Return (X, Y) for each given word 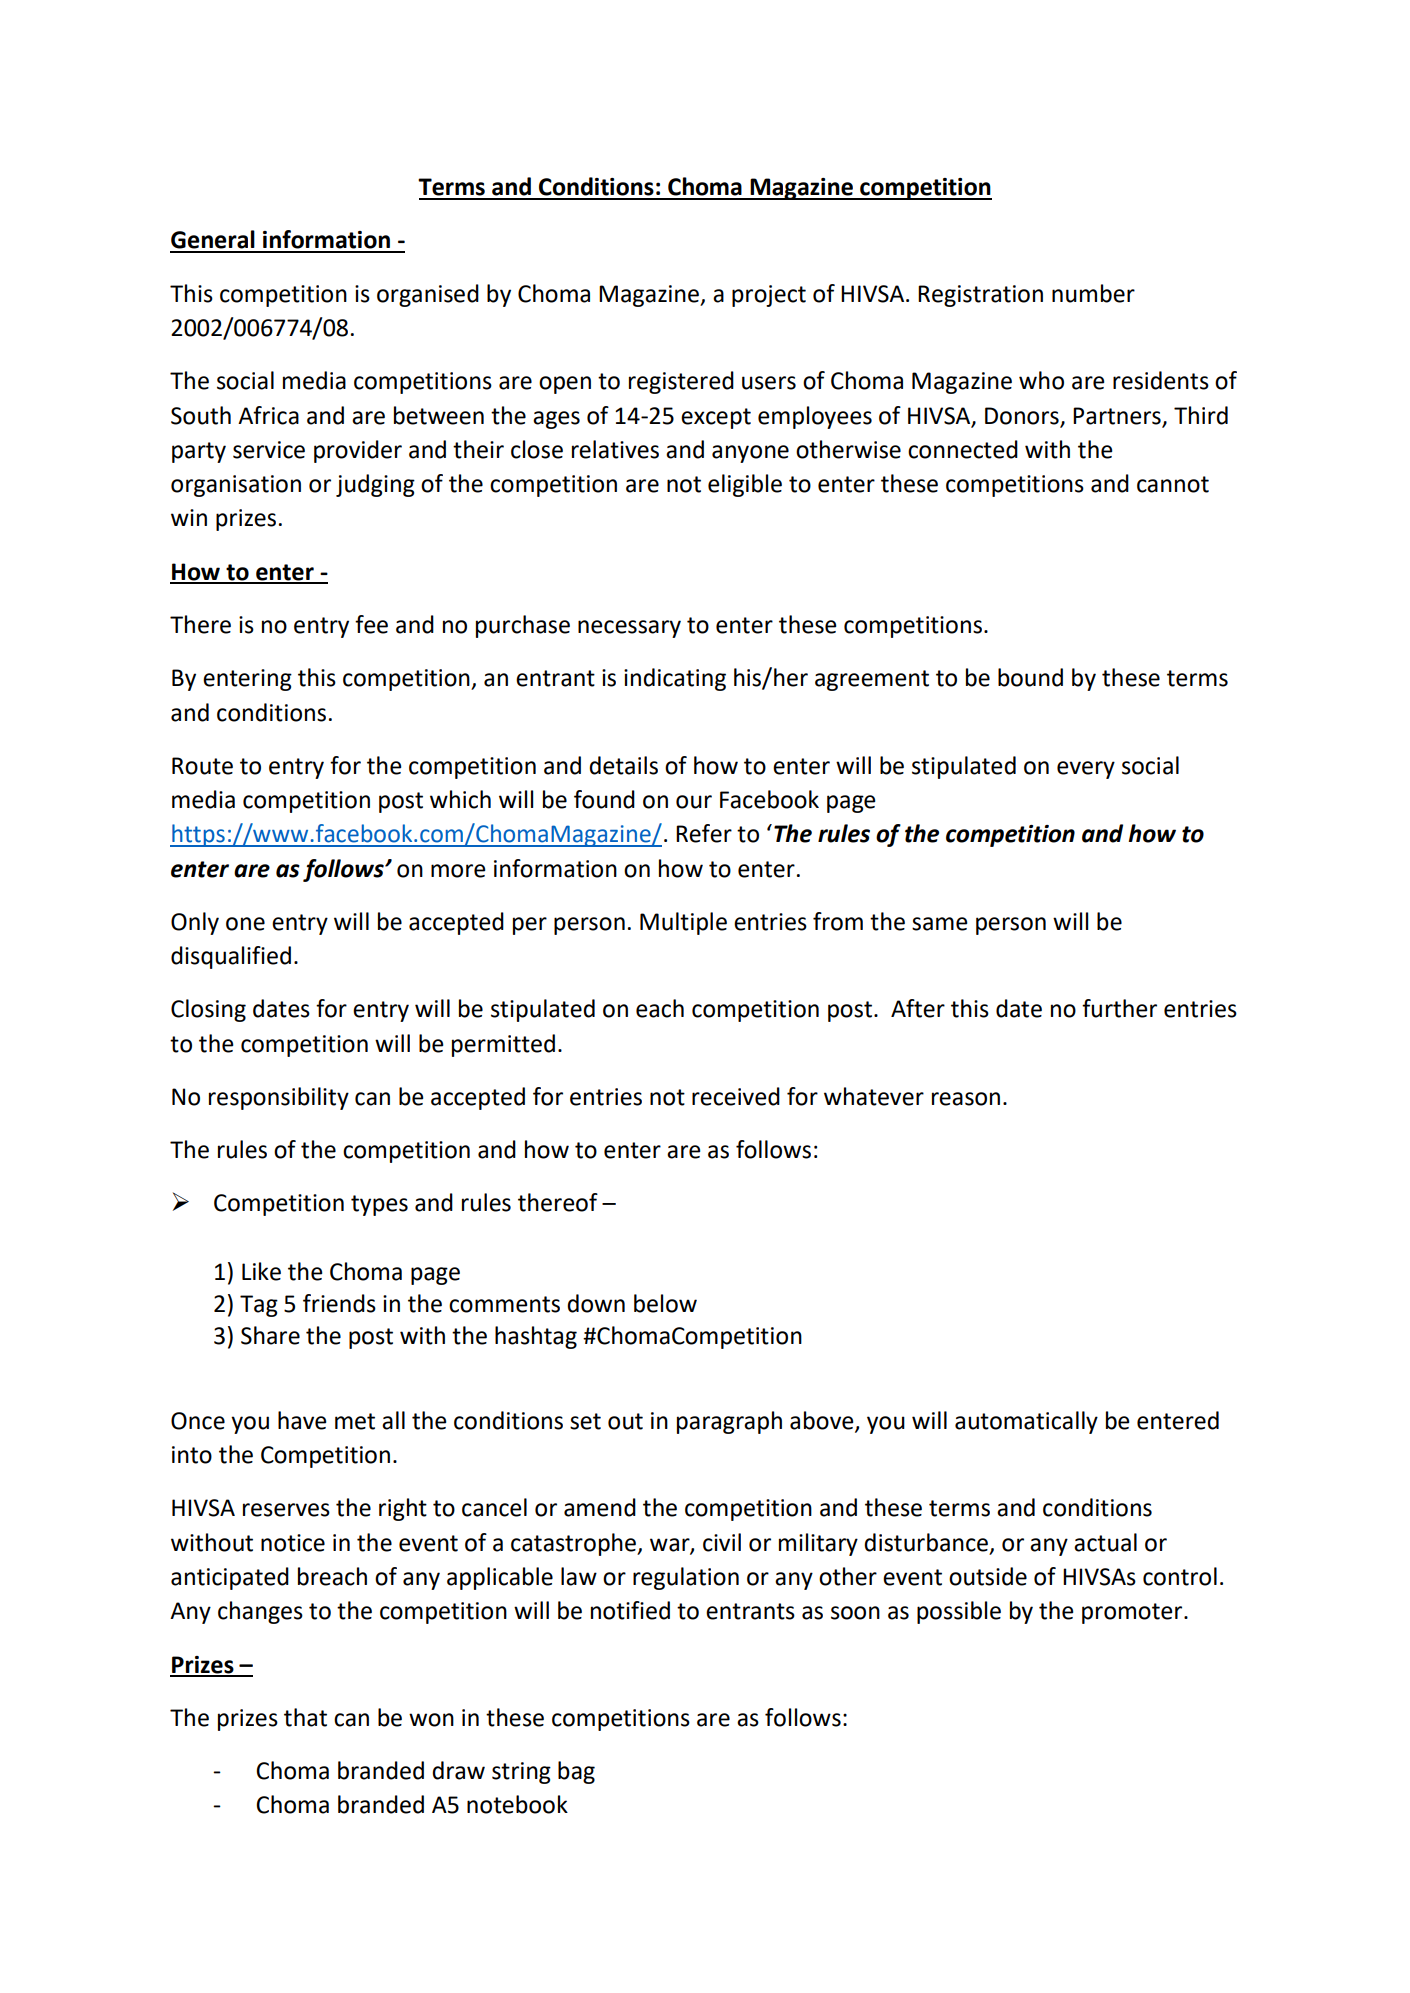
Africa (268, 415)
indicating (675, 679)
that (305, 1717)
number (1093, 293)
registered (681, 382)
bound (1030, 677)
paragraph (729, 1422)
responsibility (279, 1098)
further (1119, 1008)
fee (371, 624)
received (736, 1096)
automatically (1026, 1422)
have (302, 1420)
